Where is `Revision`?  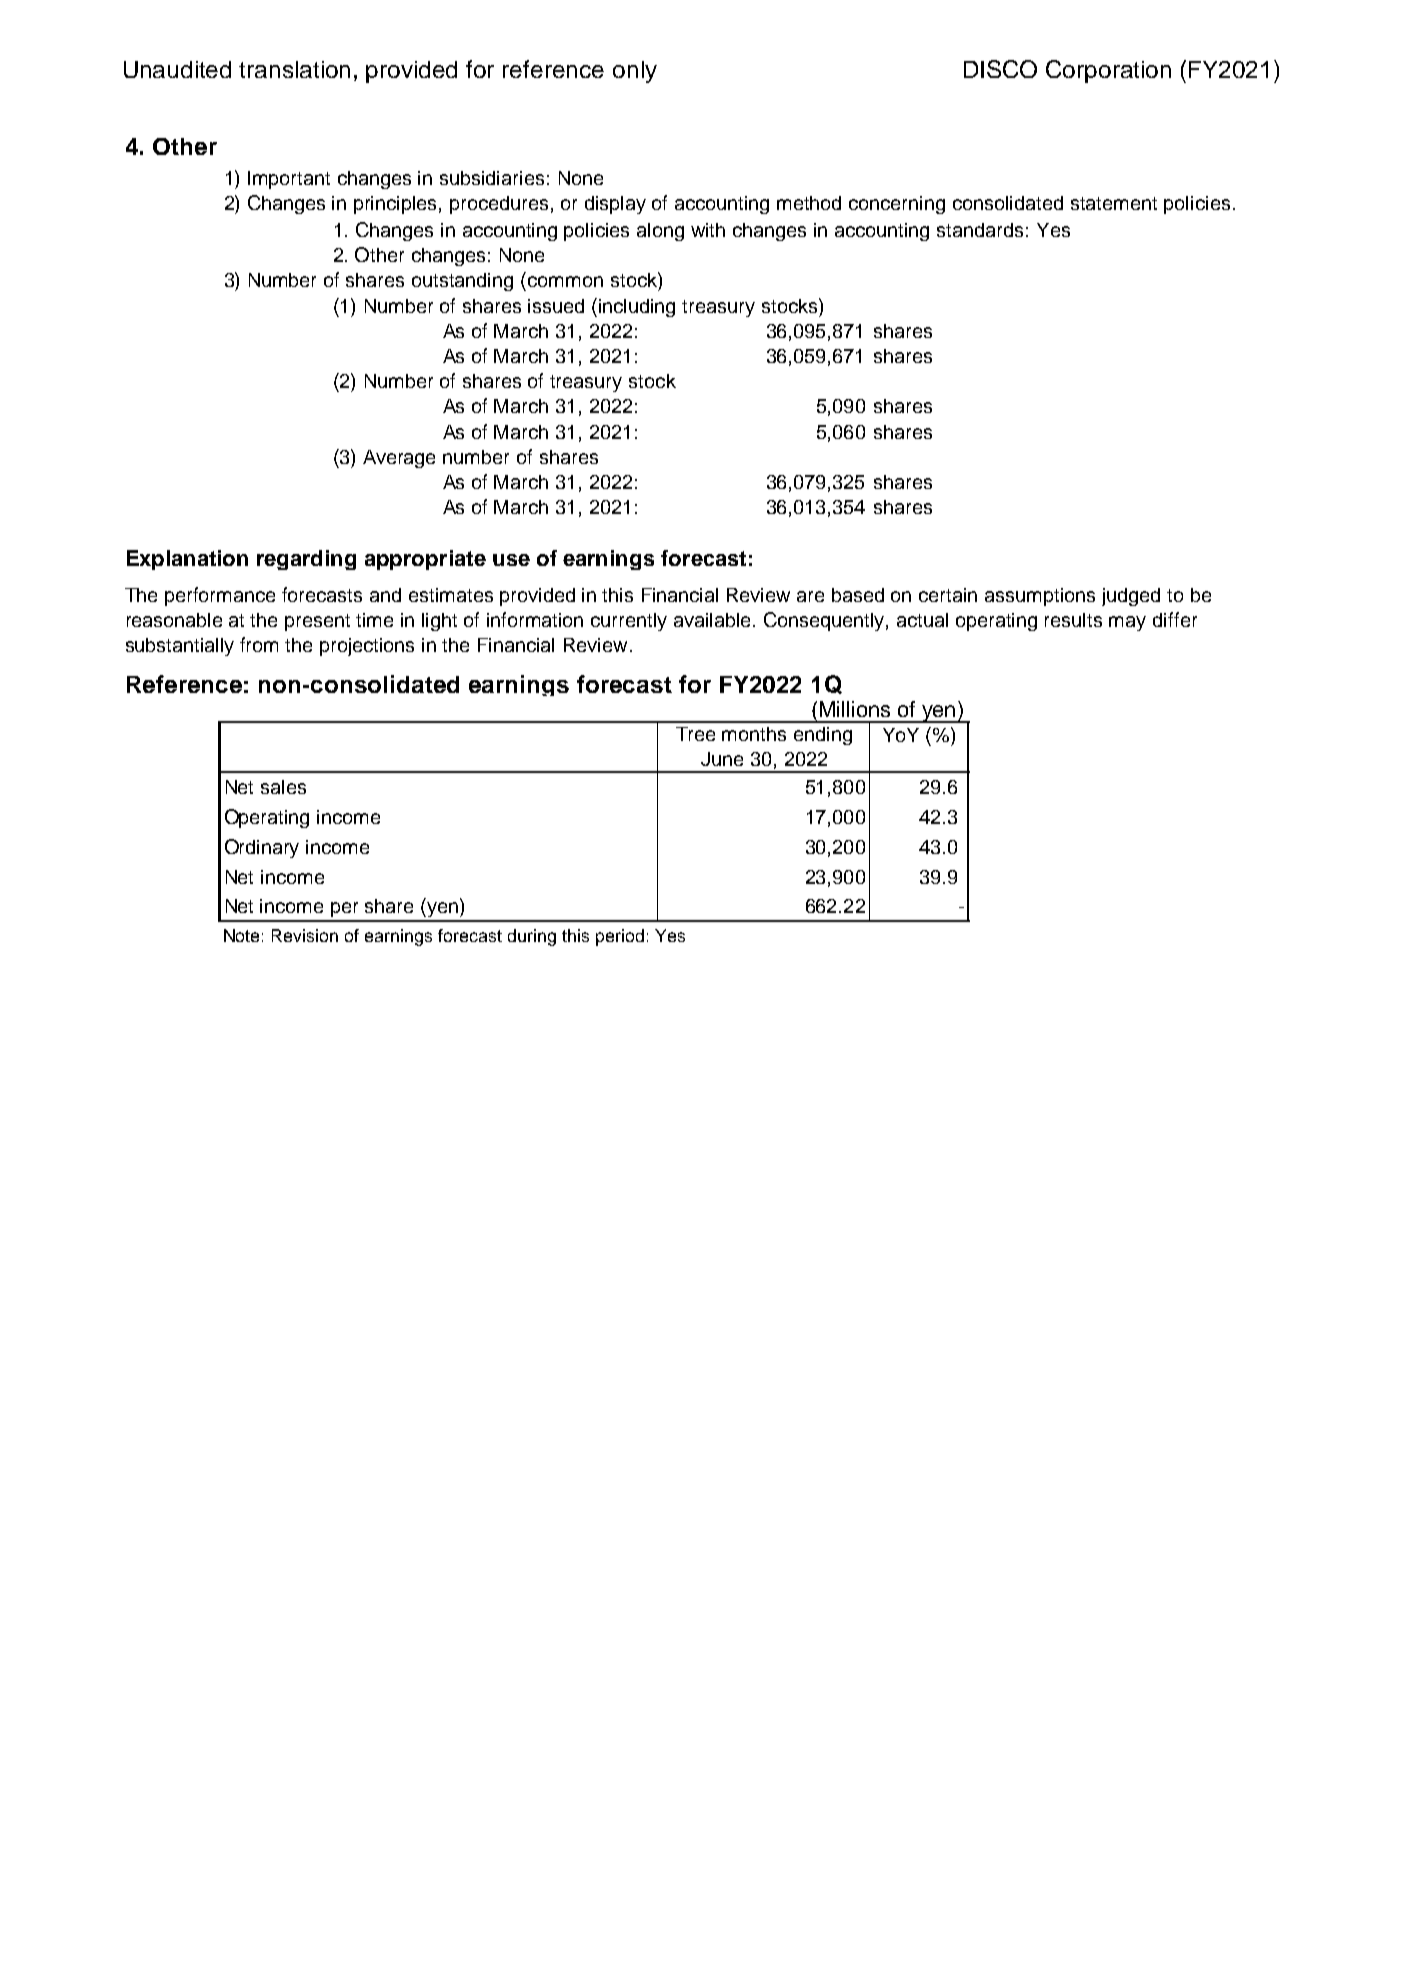 Revision is located at coordinates (305, 935).
